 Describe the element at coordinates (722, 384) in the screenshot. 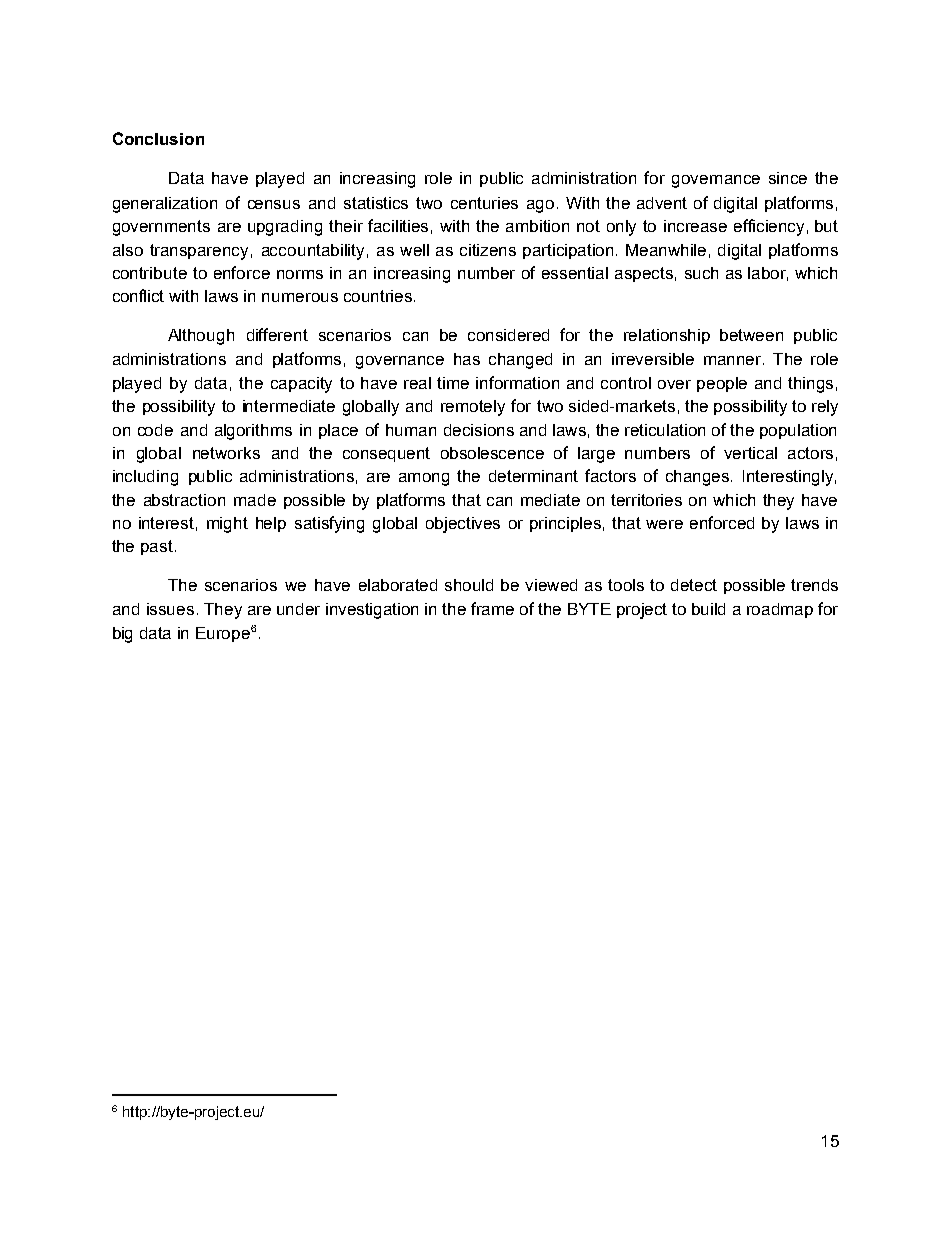

I see `people` at that location.
